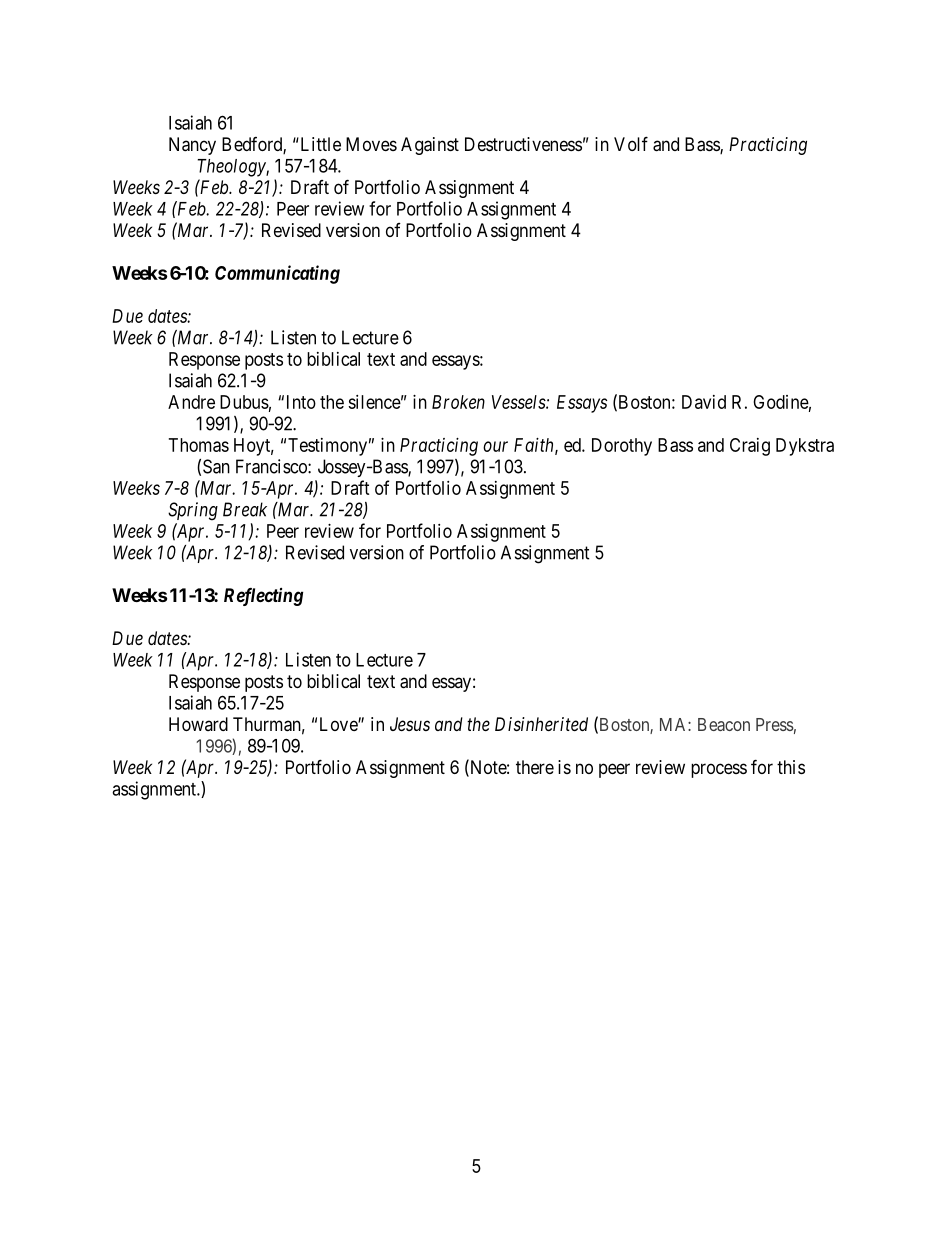 This page has height=1233, width=952. What do you see at coordinates (535, 767) in the page?
I see `there` at bounding box center [535, 767].
